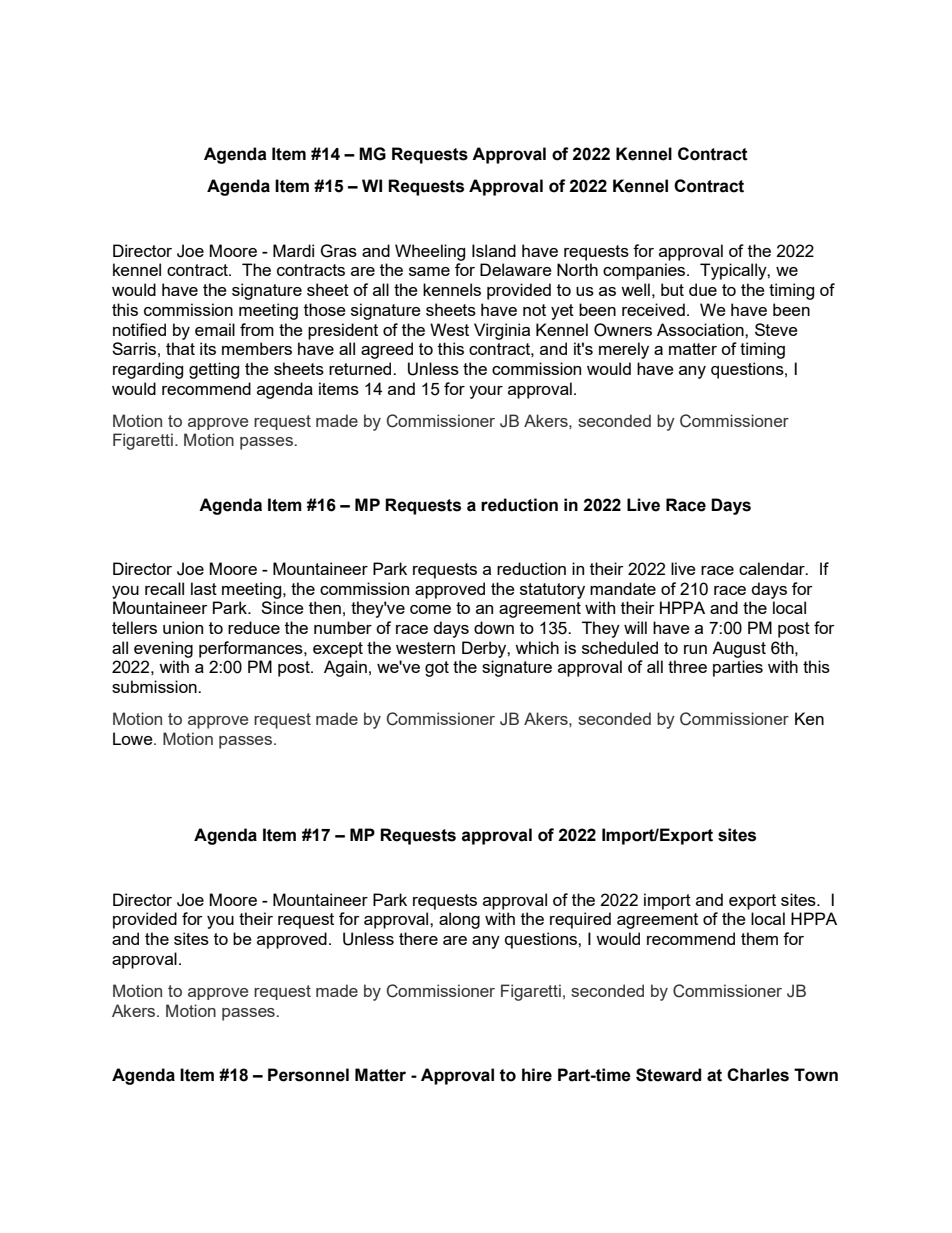 This screenshot has width=952, height=1233. I want to click on got, so click(437, 669).
